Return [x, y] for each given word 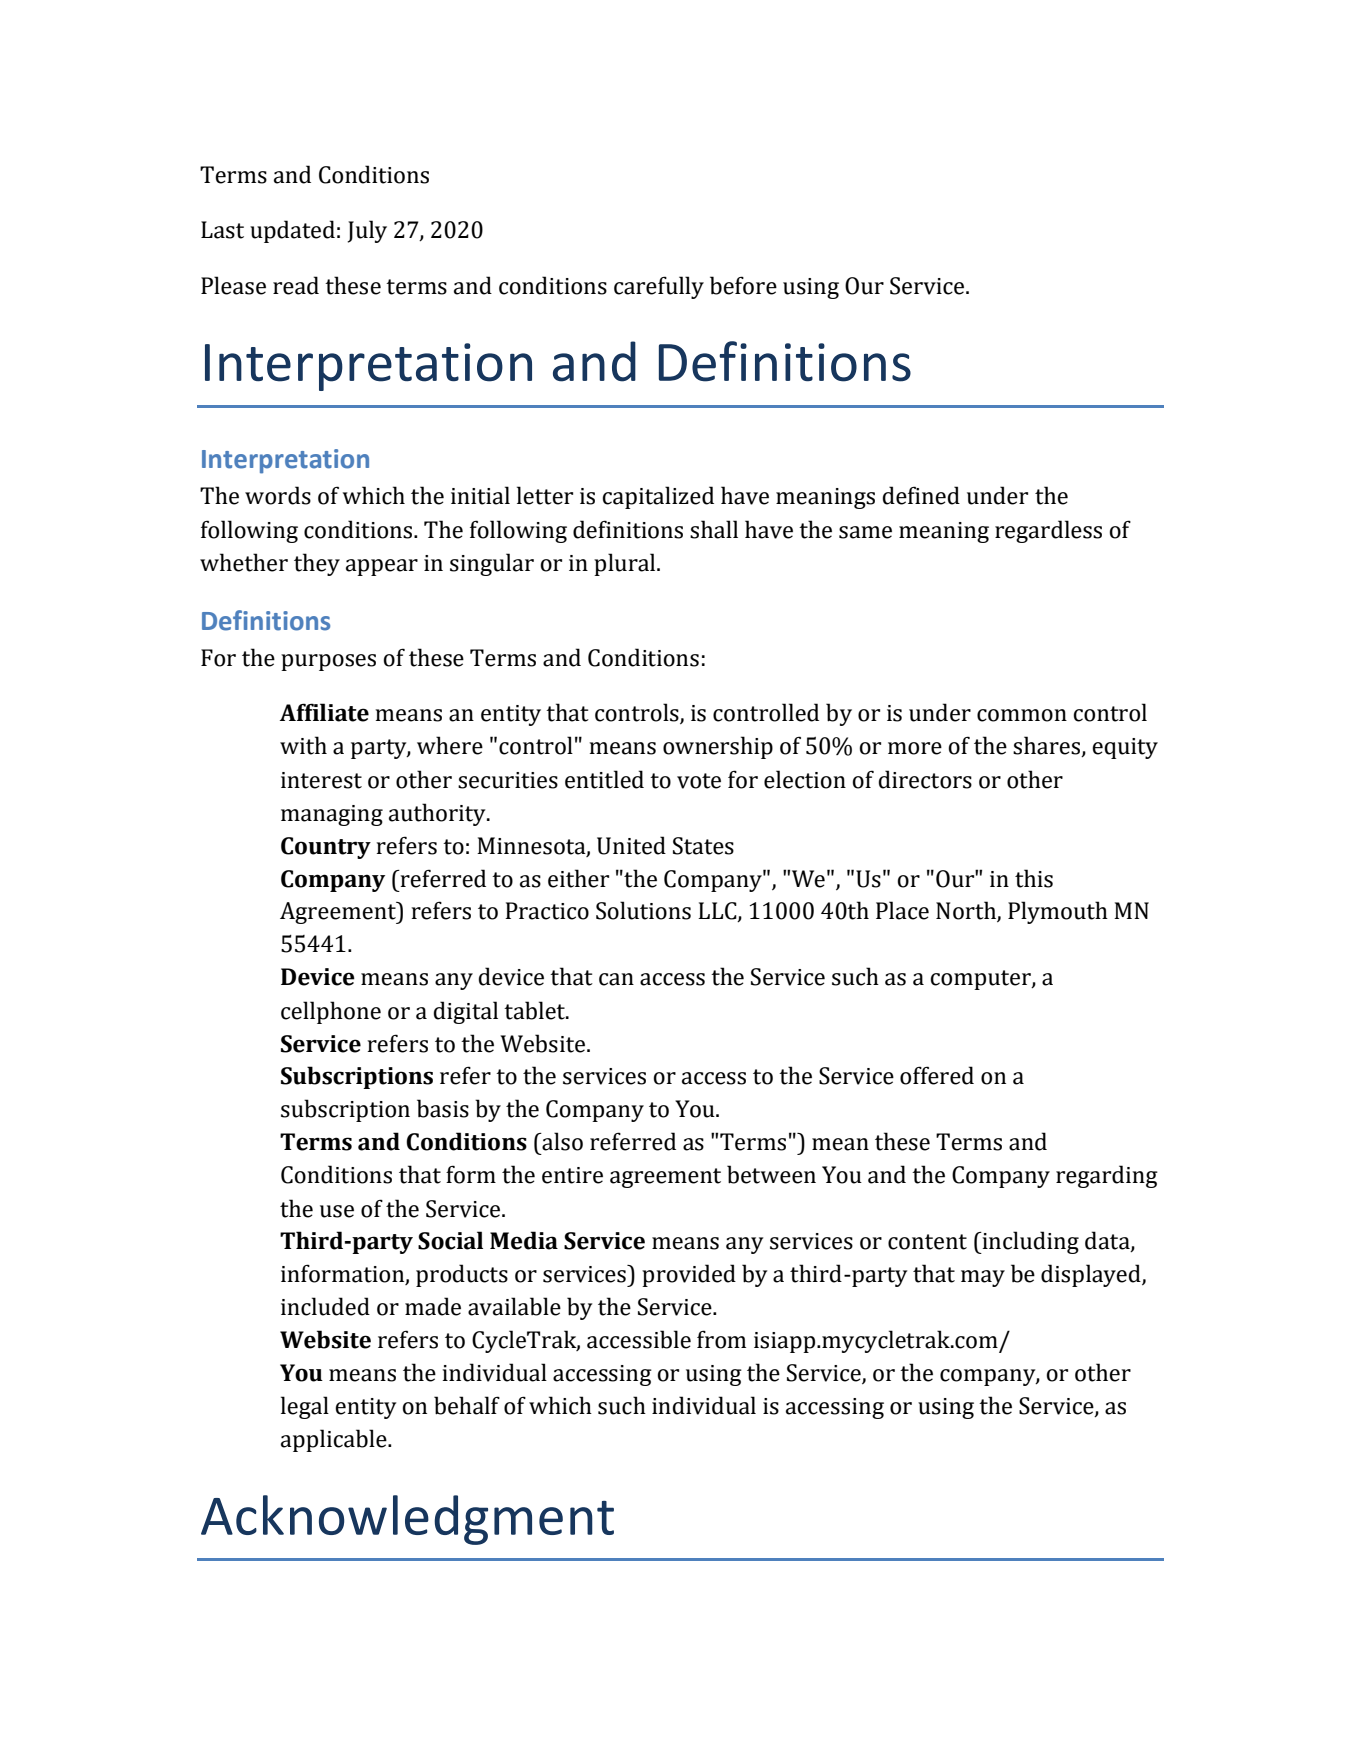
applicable [335, 1440]
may [983, 1278]
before [743, 285]
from [721, 1339]
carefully [659, 287]
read [296, 285]
